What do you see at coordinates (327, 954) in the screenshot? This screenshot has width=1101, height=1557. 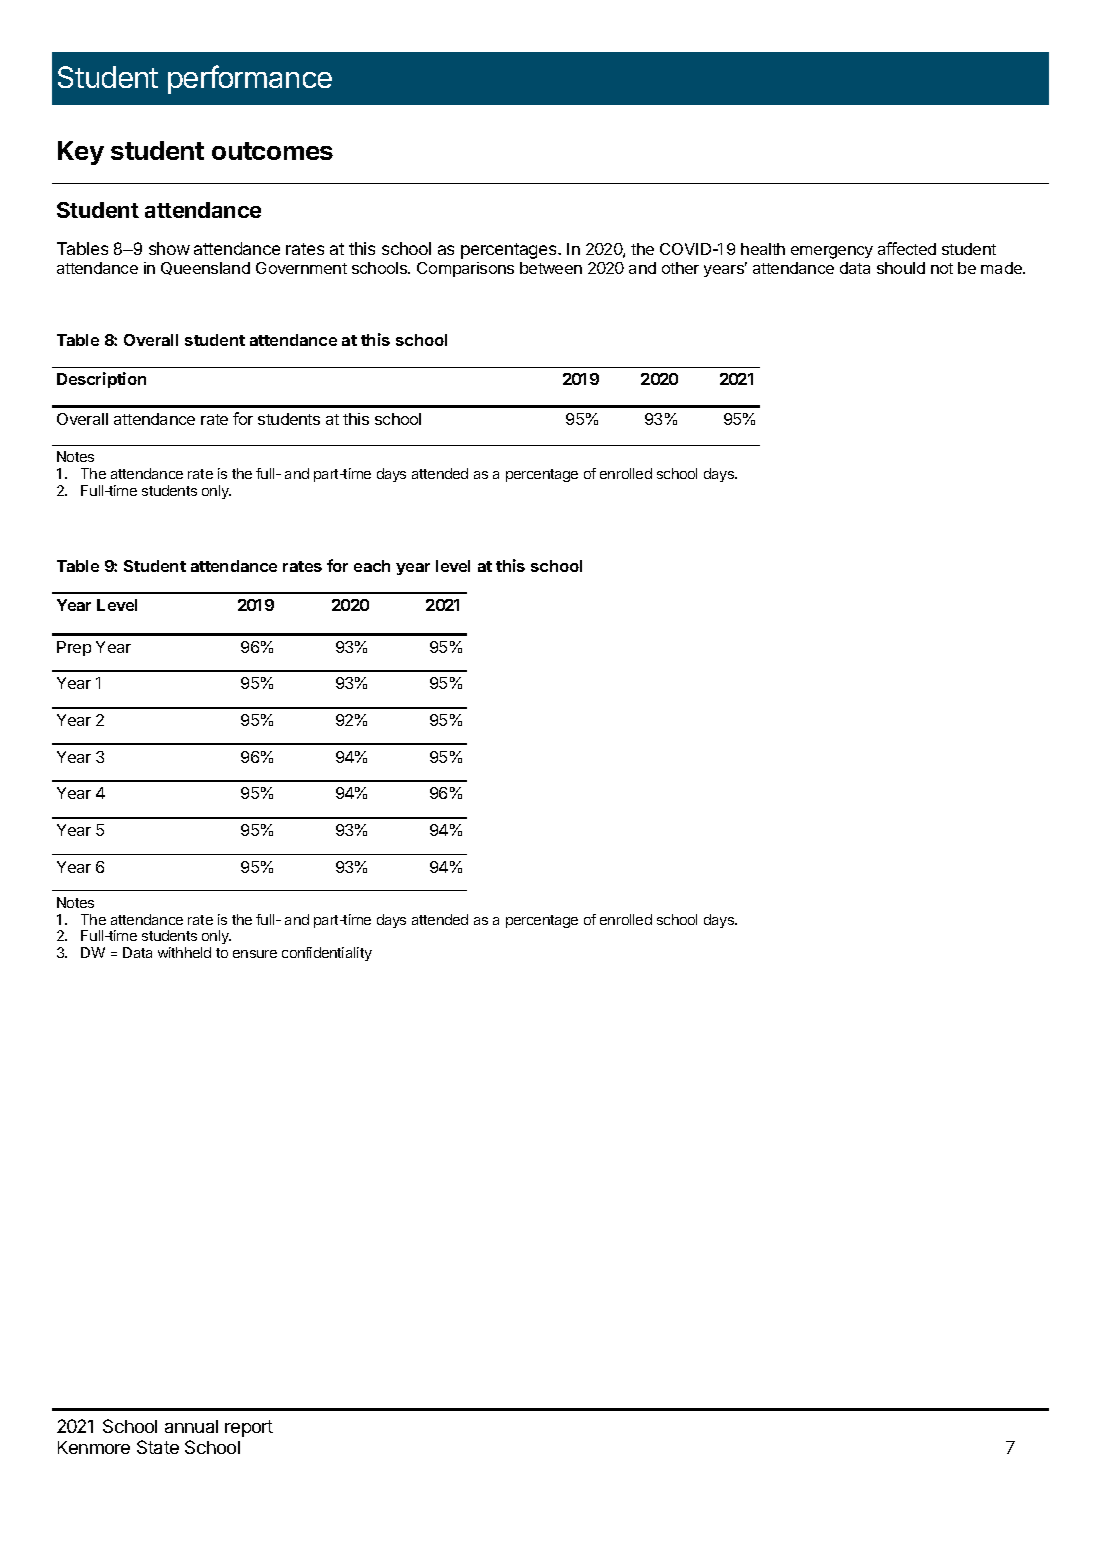 I see `confidentiality` at bounding box center [327, 954].
